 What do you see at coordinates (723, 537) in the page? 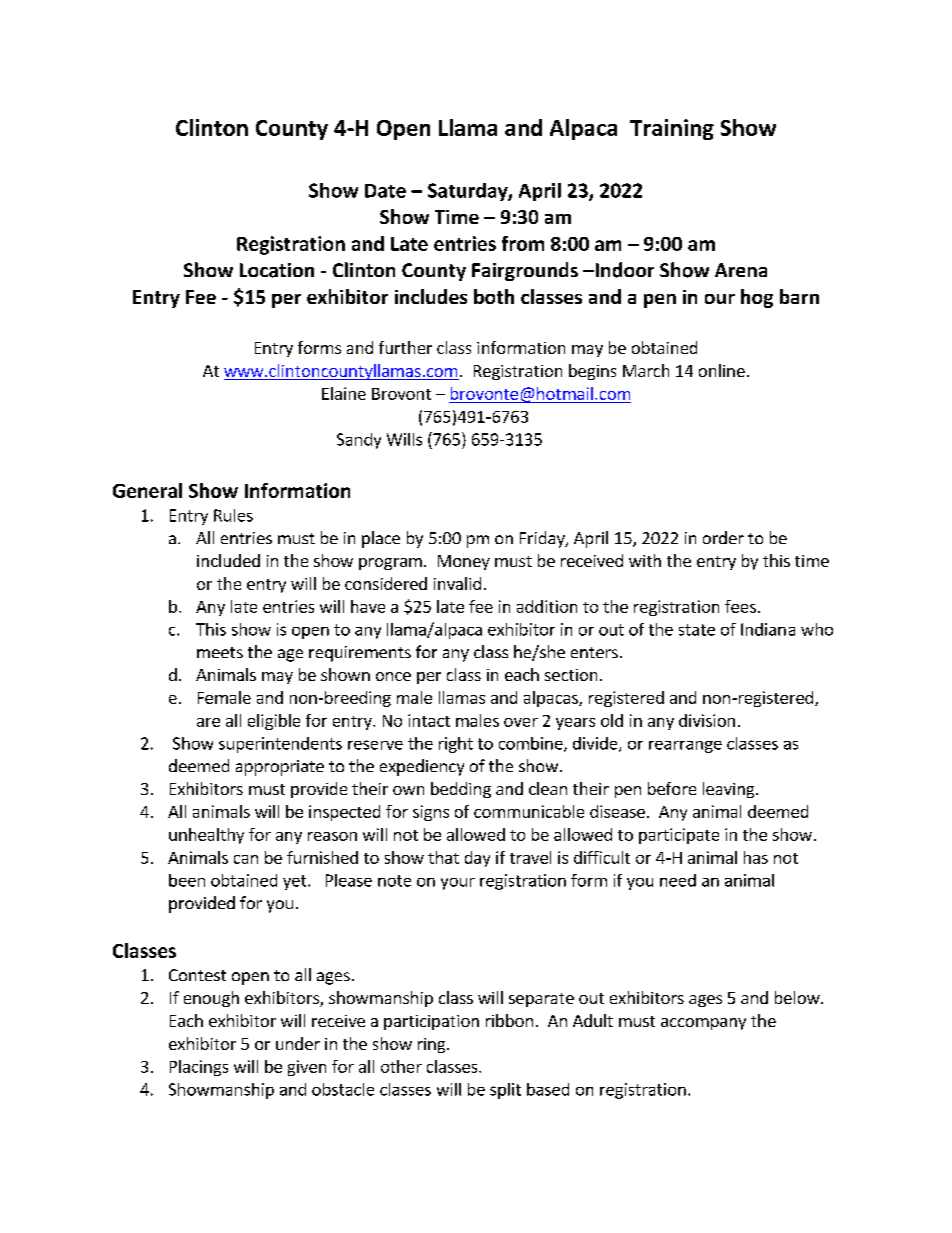
I see `order` at bounding box center [723, 537].
